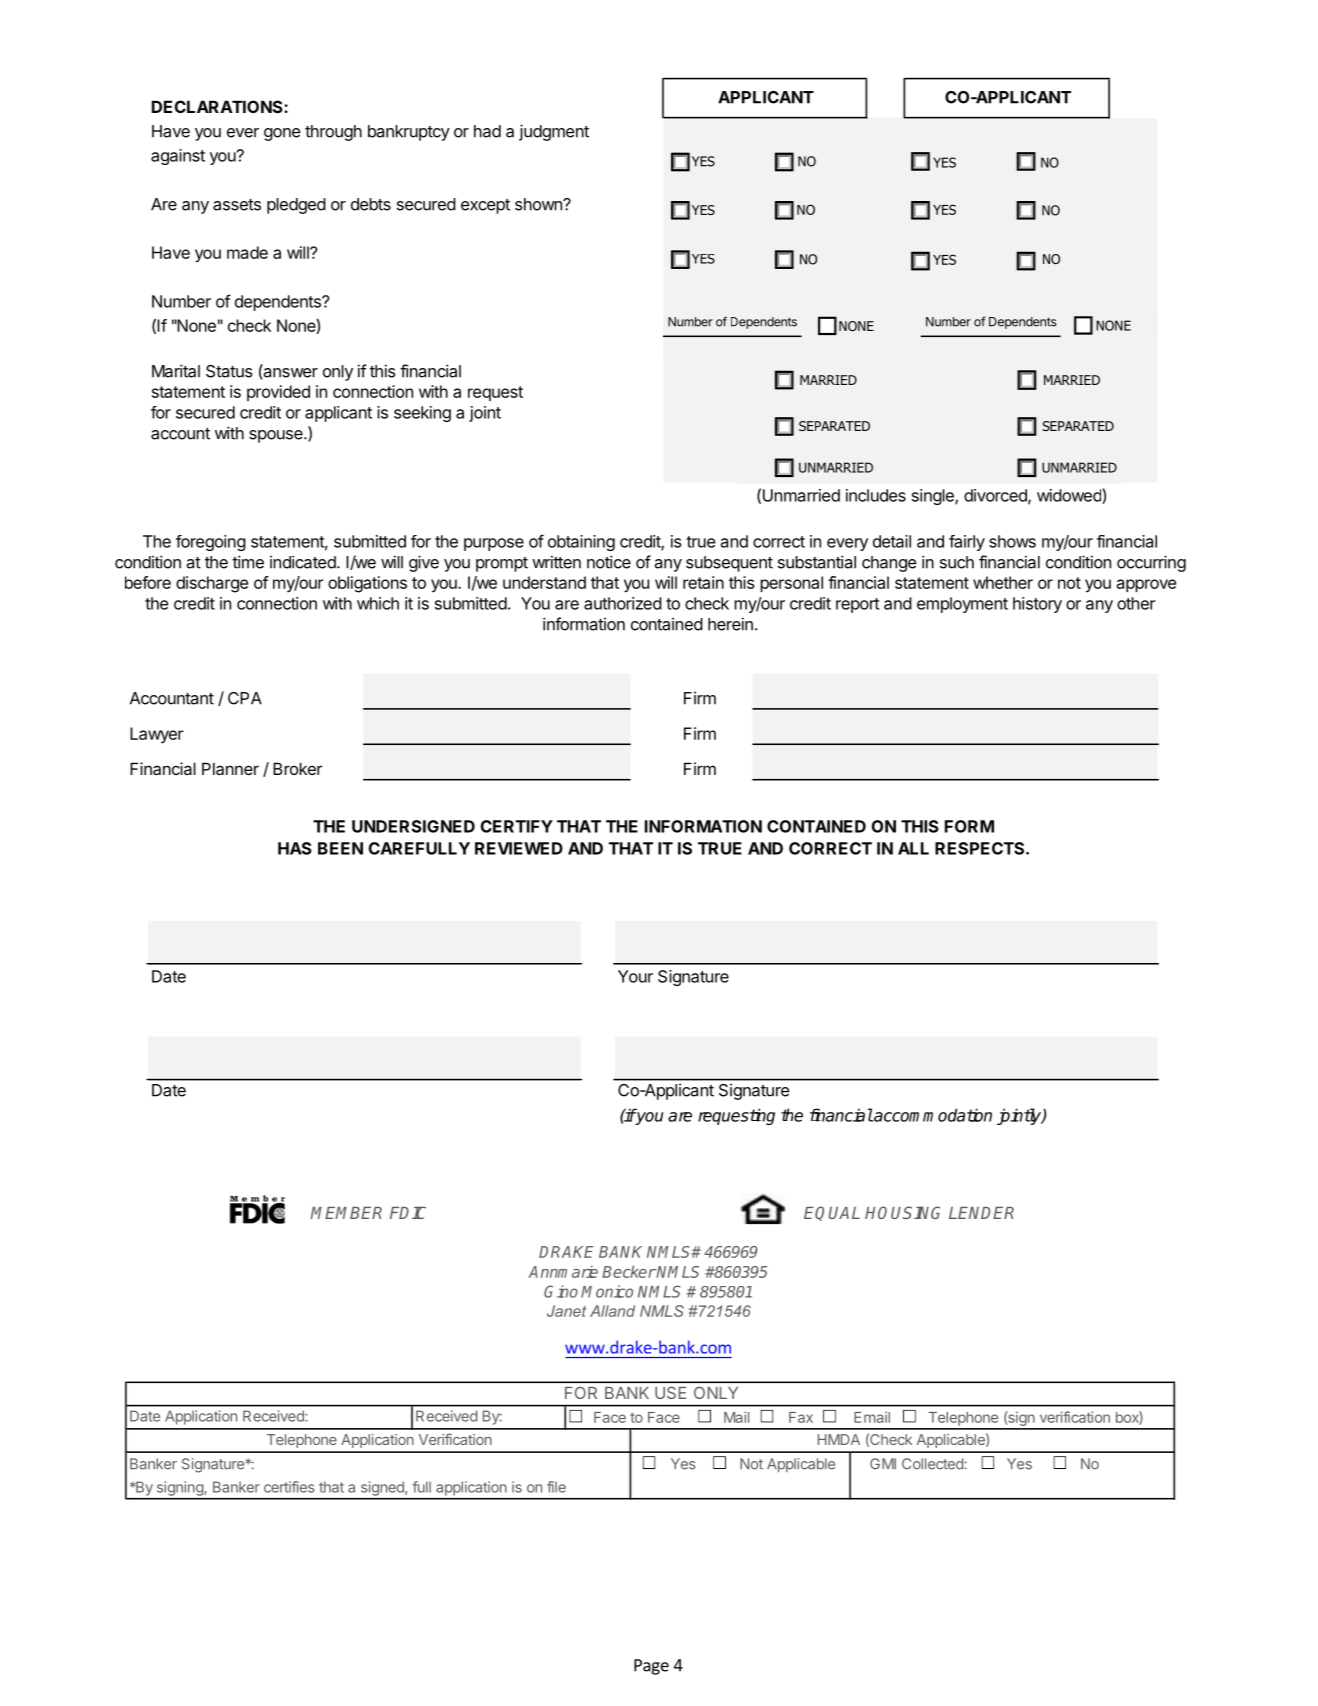  Describe the element at coordinates (408, 1212) in the document. I see `FDIC` at that location.
